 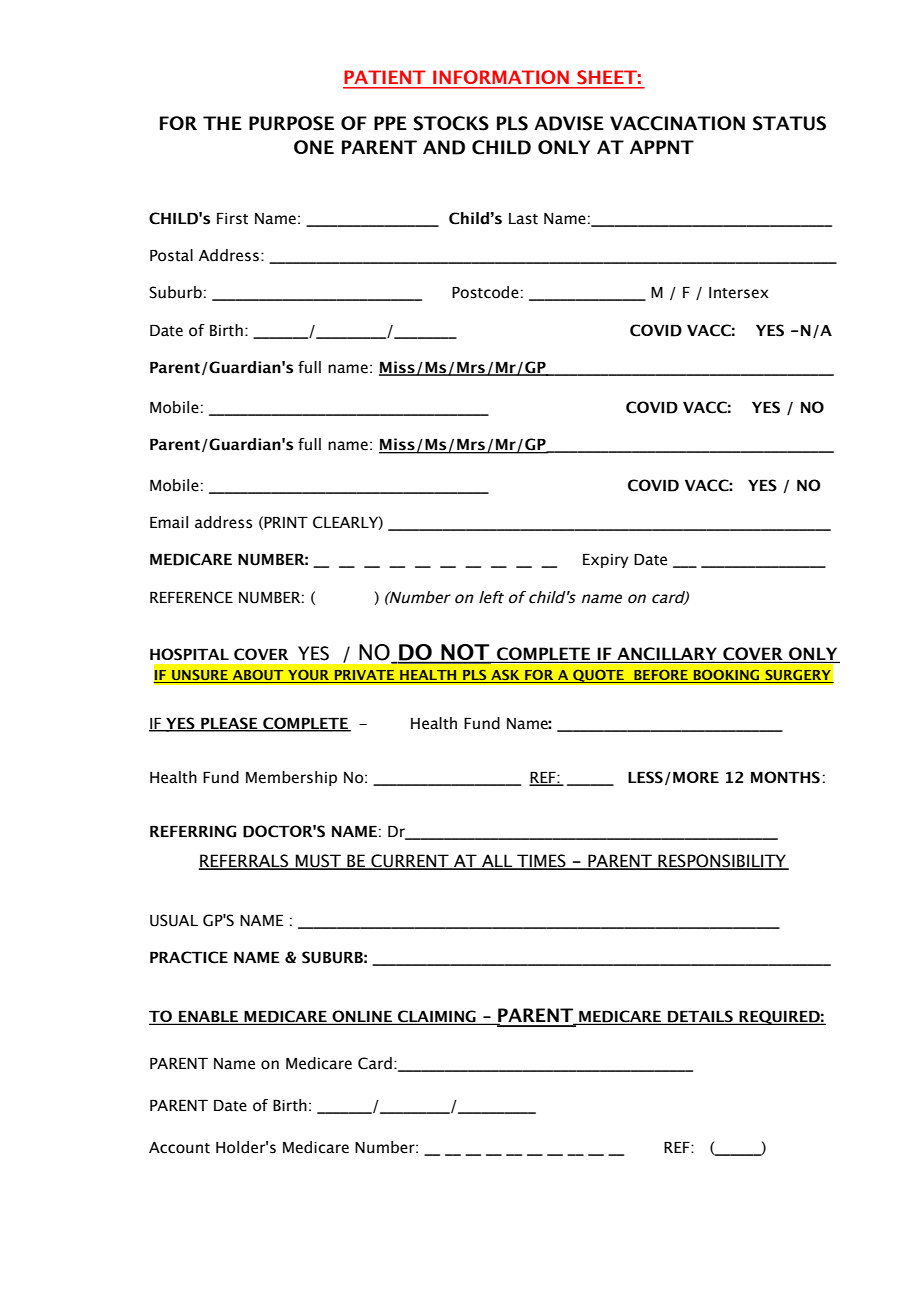 What do you see at coordinates (497, 861) in the screenshot?
I see `ALL` at bounding box center [497, 861].
